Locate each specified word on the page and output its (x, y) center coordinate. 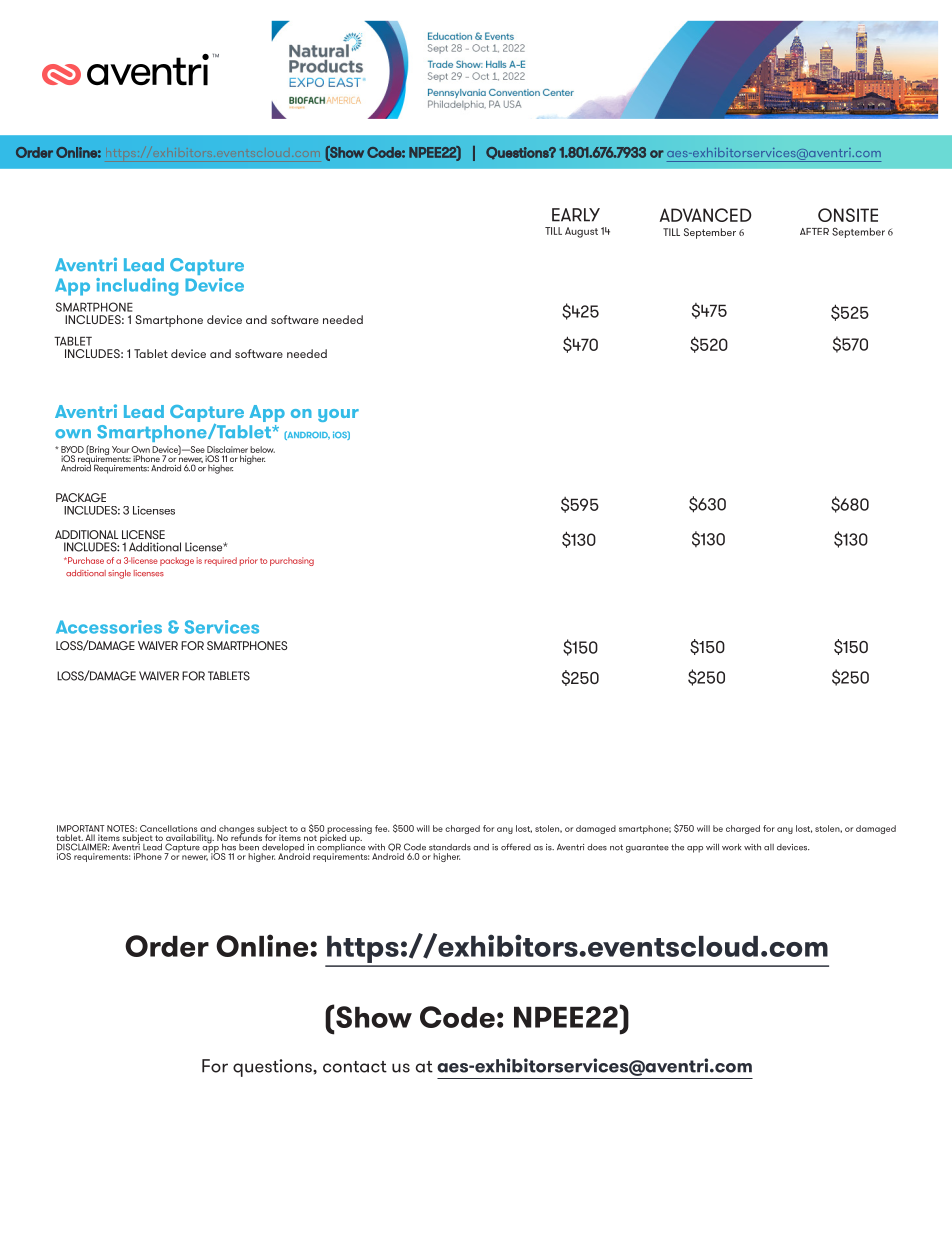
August (581, 232)
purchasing (292, 561)
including (137, 287)
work (731, 847)
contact (355, 1067)
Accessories (109, 627)
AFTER (814, 231)
